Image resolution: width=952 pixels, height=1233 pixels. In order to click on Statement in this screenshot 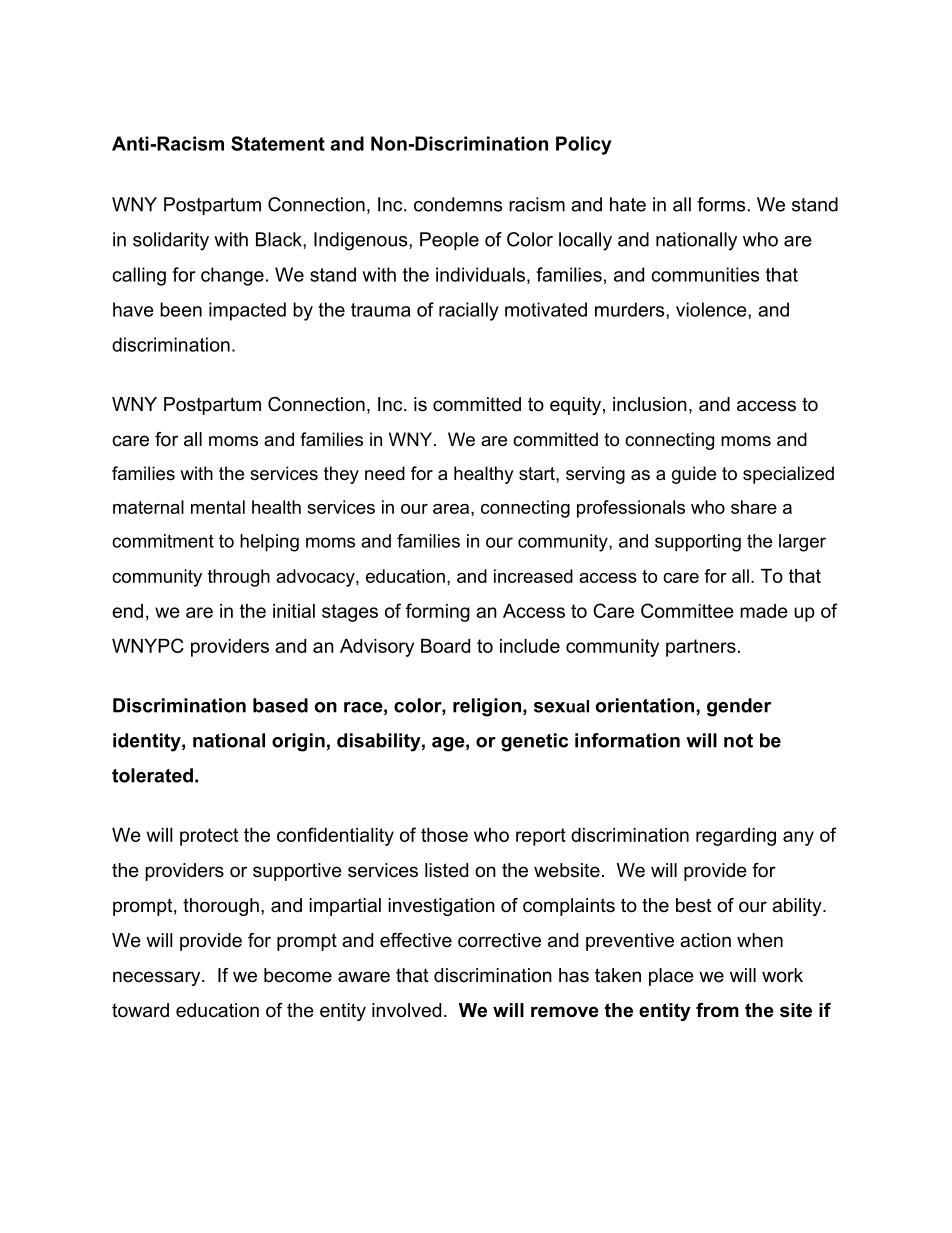, I will do `click(278, 143)`.
